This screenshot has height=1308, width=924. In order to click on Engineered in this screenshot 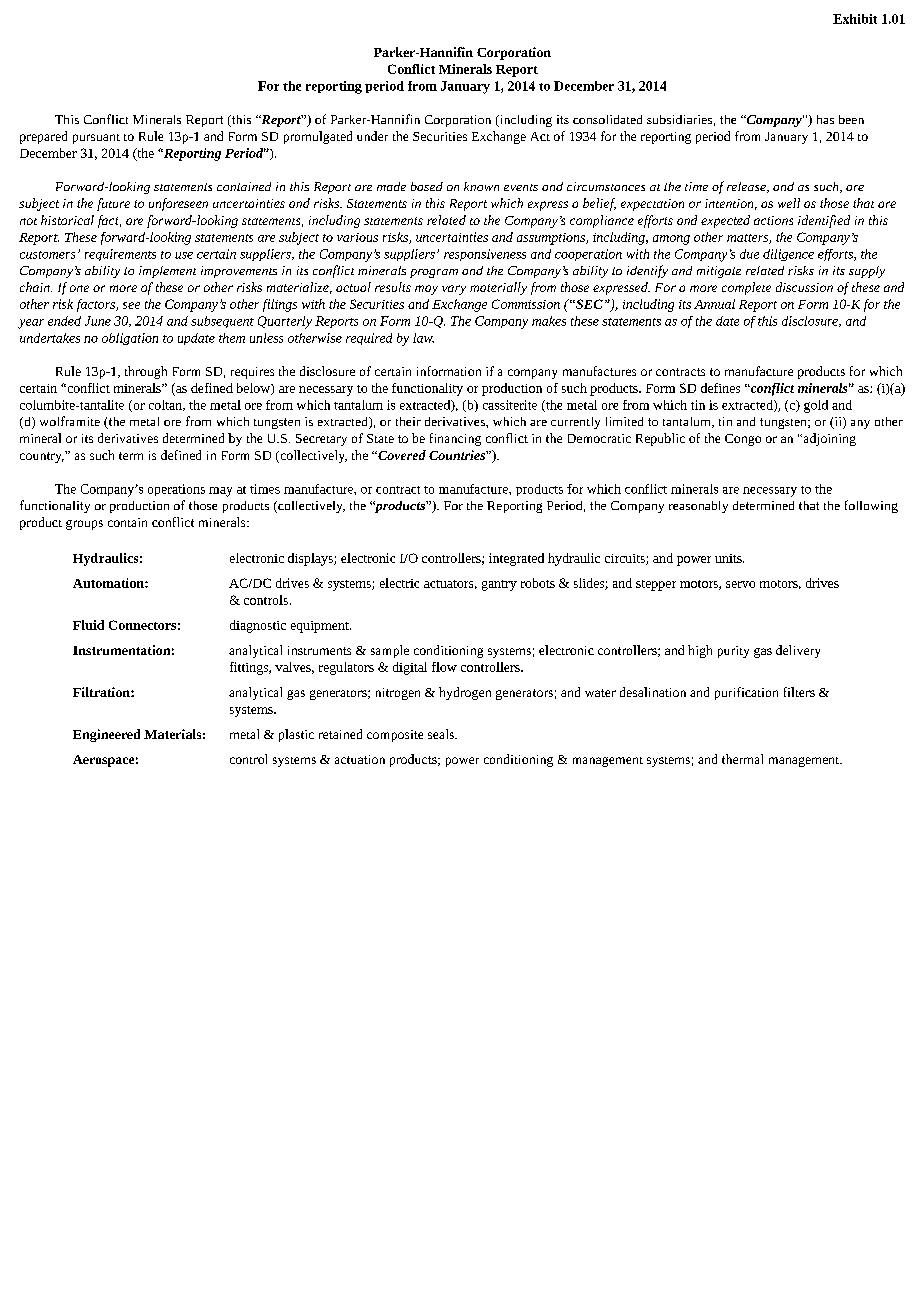, I will do `click(106, 735)`.
